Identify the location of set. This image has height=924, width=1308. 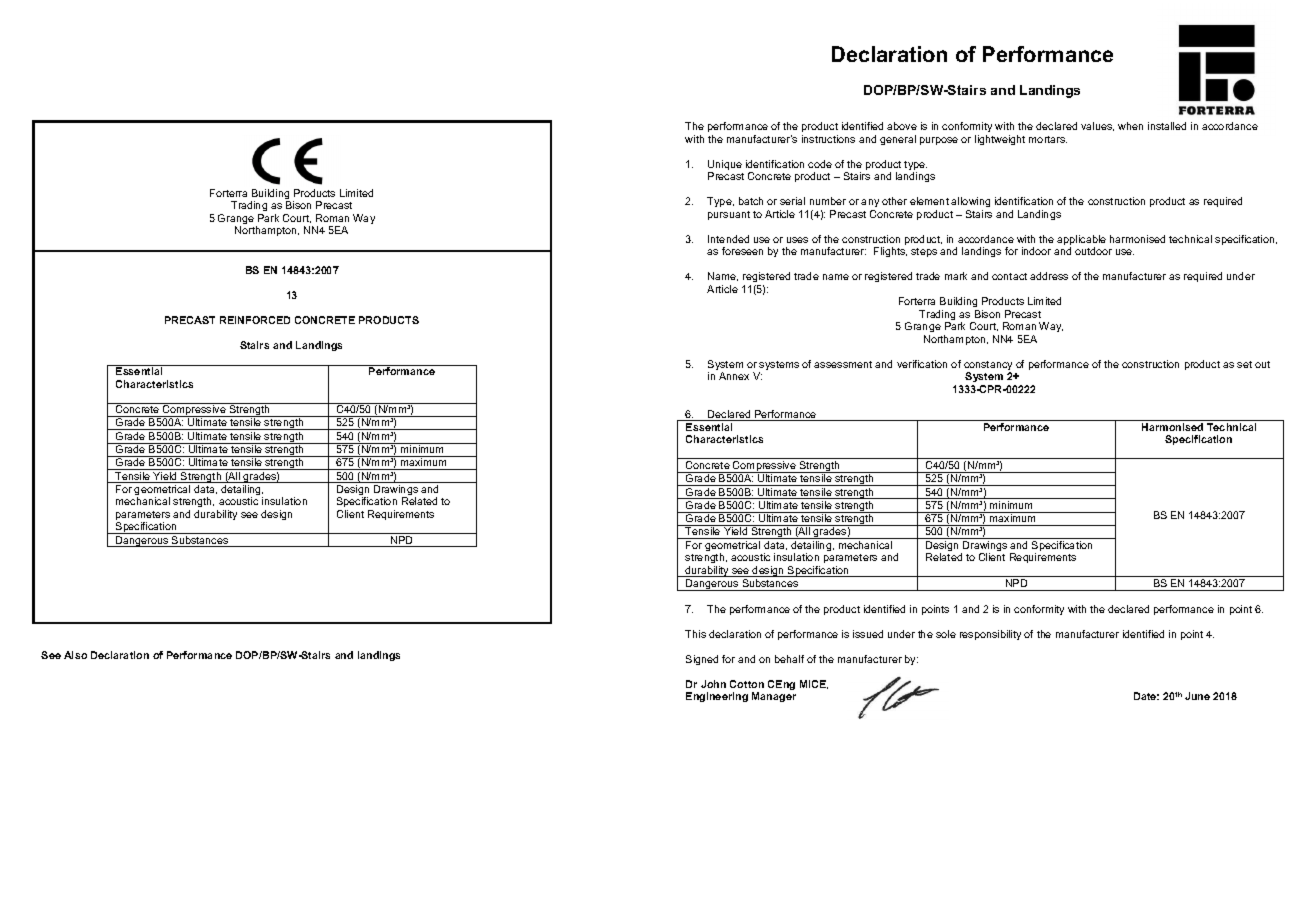
(1244, 364).
